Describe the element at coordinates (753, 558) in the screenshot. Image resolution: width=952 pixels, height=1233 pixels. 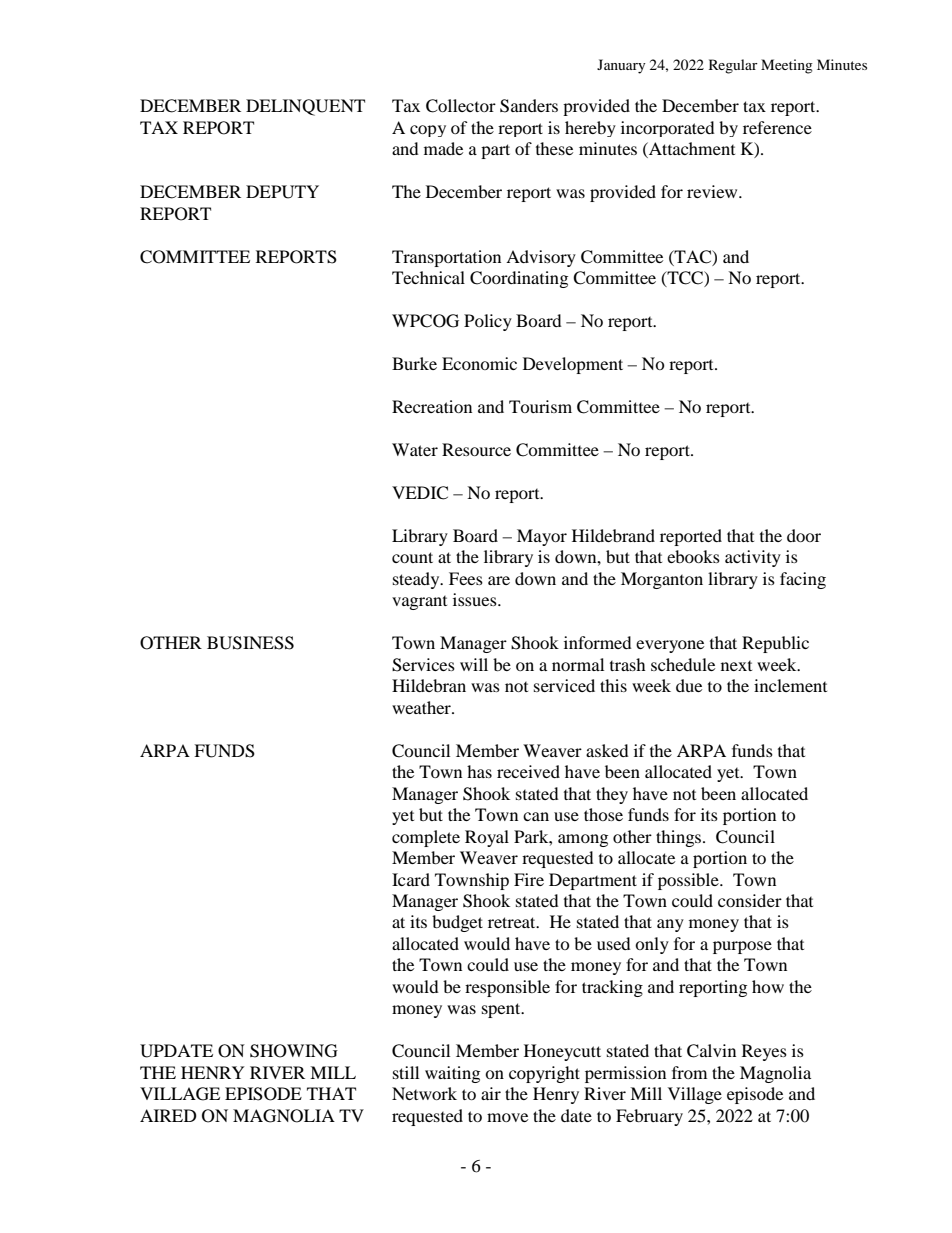
I see `activity` at that location.
